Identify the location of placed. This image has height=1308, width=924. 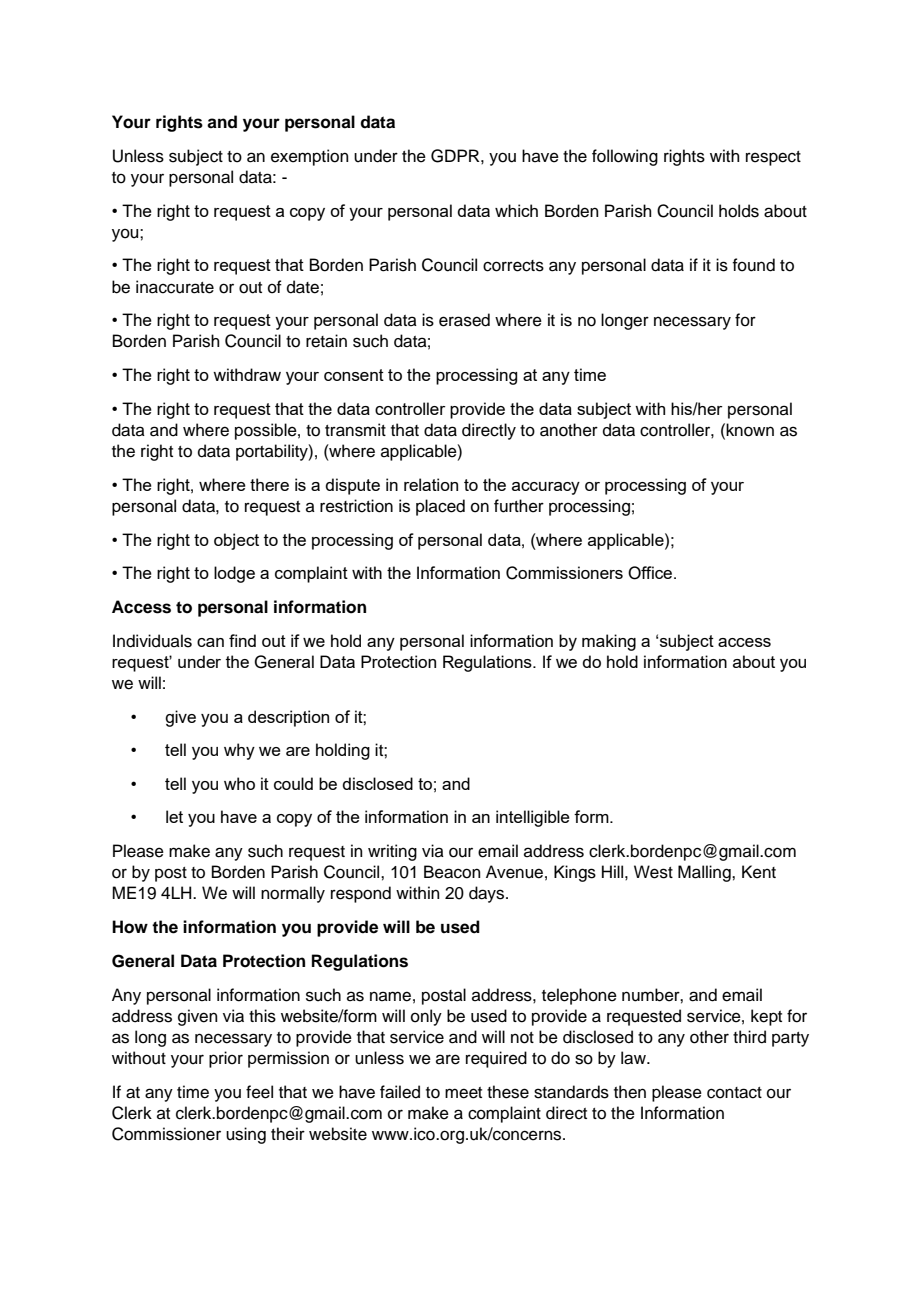
(440, 507).
